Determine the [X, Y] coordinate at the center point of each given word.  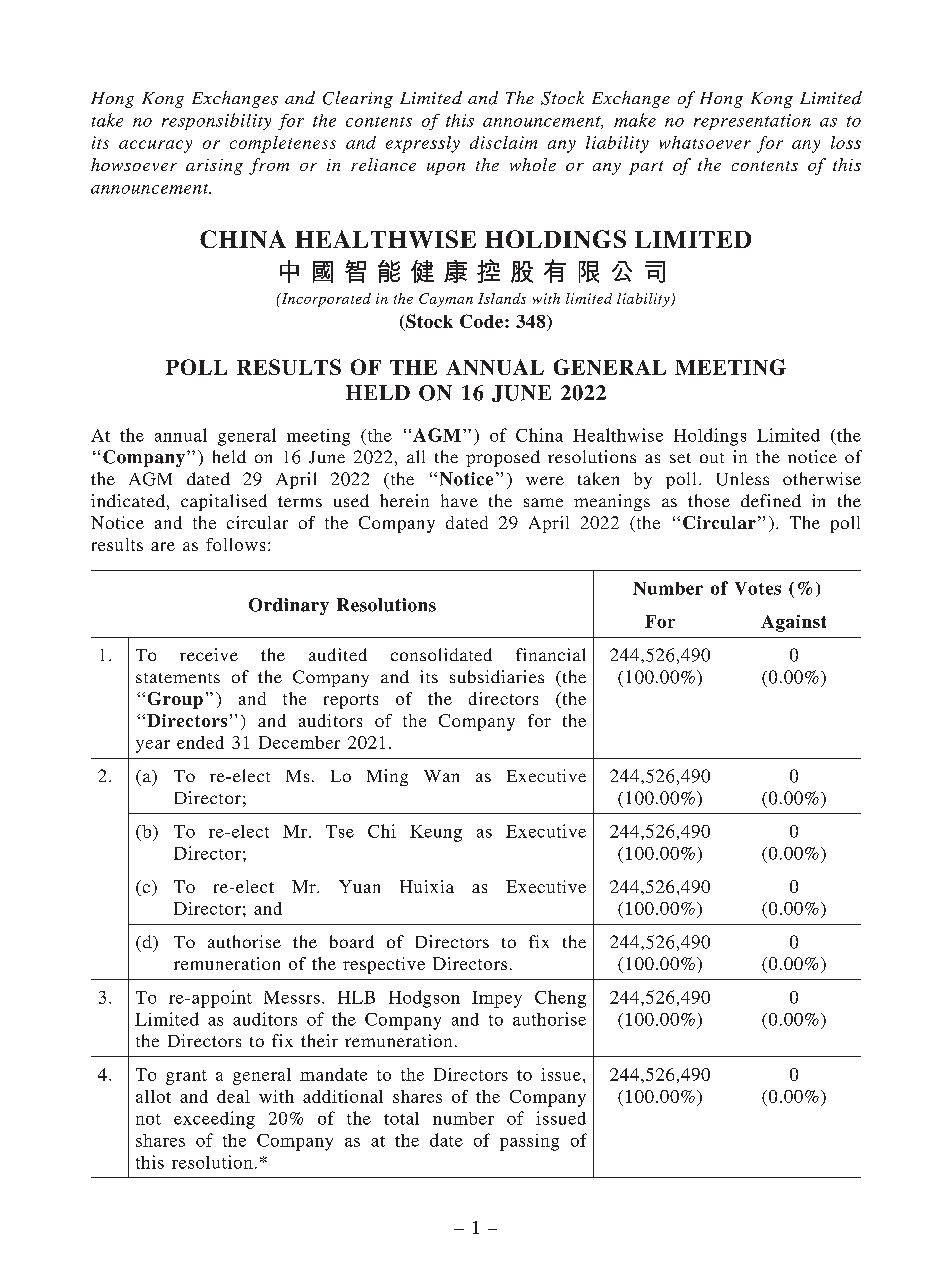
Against [793, 623]
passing [529, 1142]
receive [209, 654]
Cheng [560, 999]
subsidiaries [497, 676]
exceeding [214, 1120]
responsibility [216, 121]
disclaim [503, 142]
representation [752, 122]
